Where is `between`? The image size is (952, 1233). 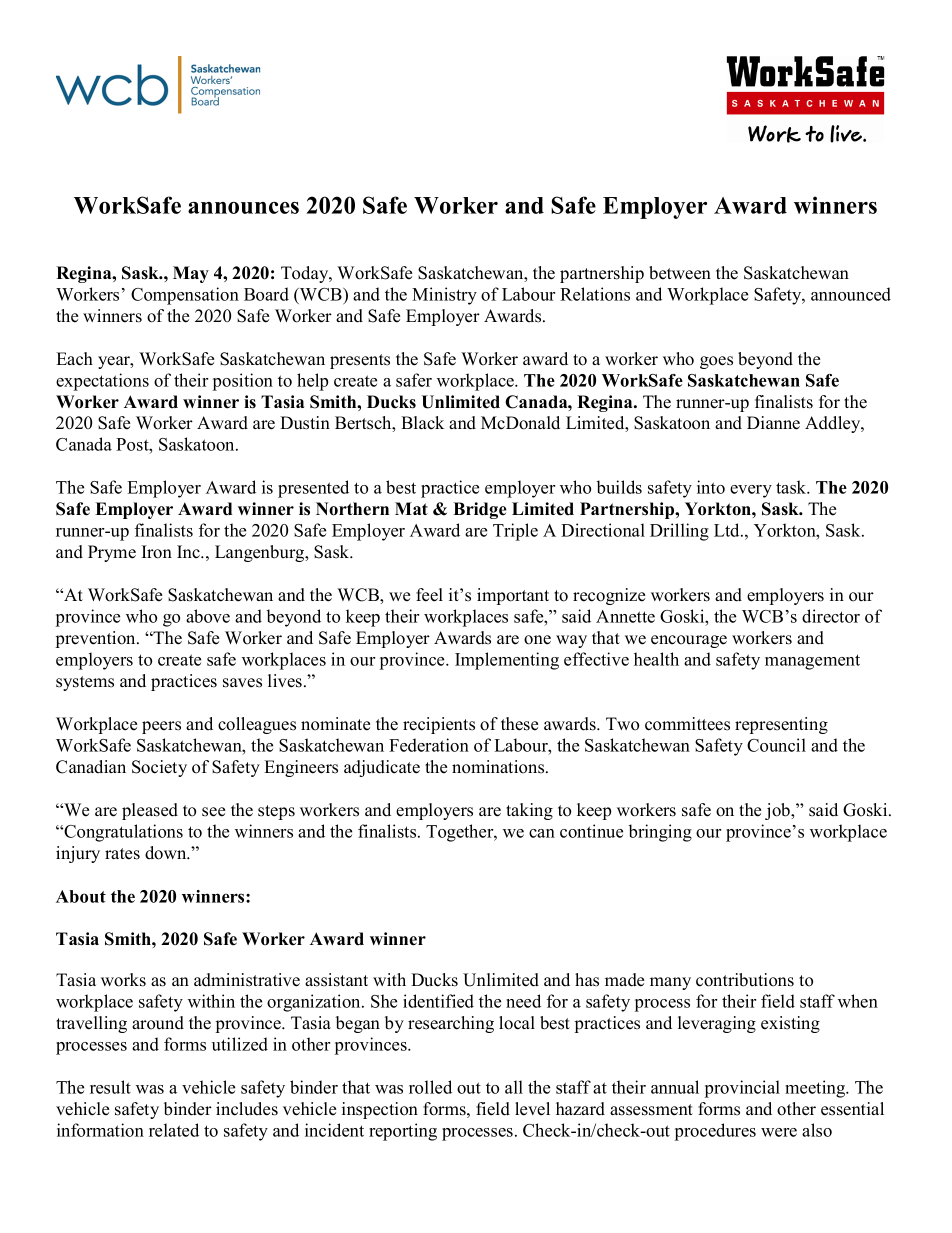
between is located at coordinates (680, 273).
